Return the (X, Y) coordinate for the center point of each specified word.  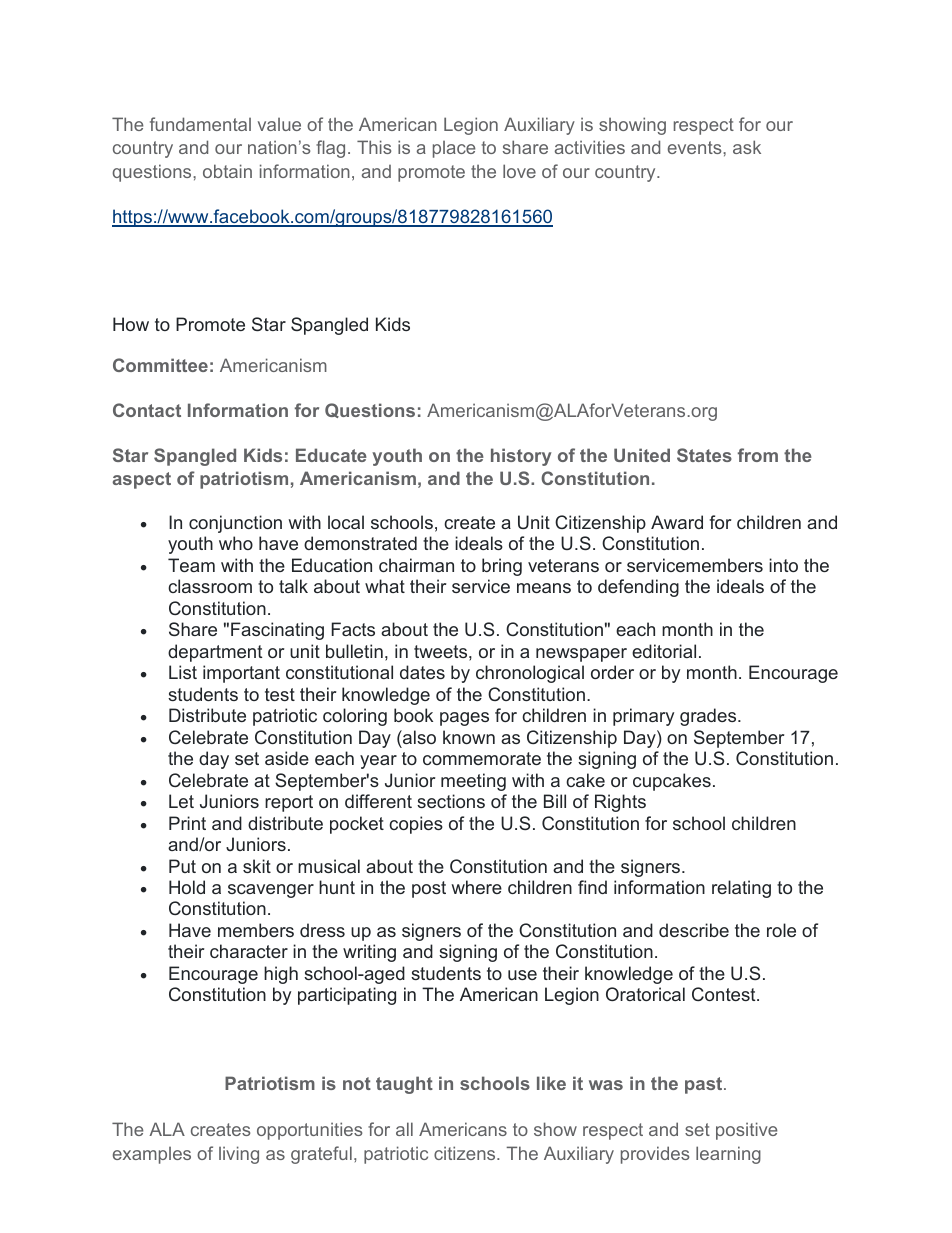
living (239, 1155)
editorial (664, 651)
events (696, 147)
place (454, 149)
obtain (227, 171)
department (215, 653)
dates (422, 672)
